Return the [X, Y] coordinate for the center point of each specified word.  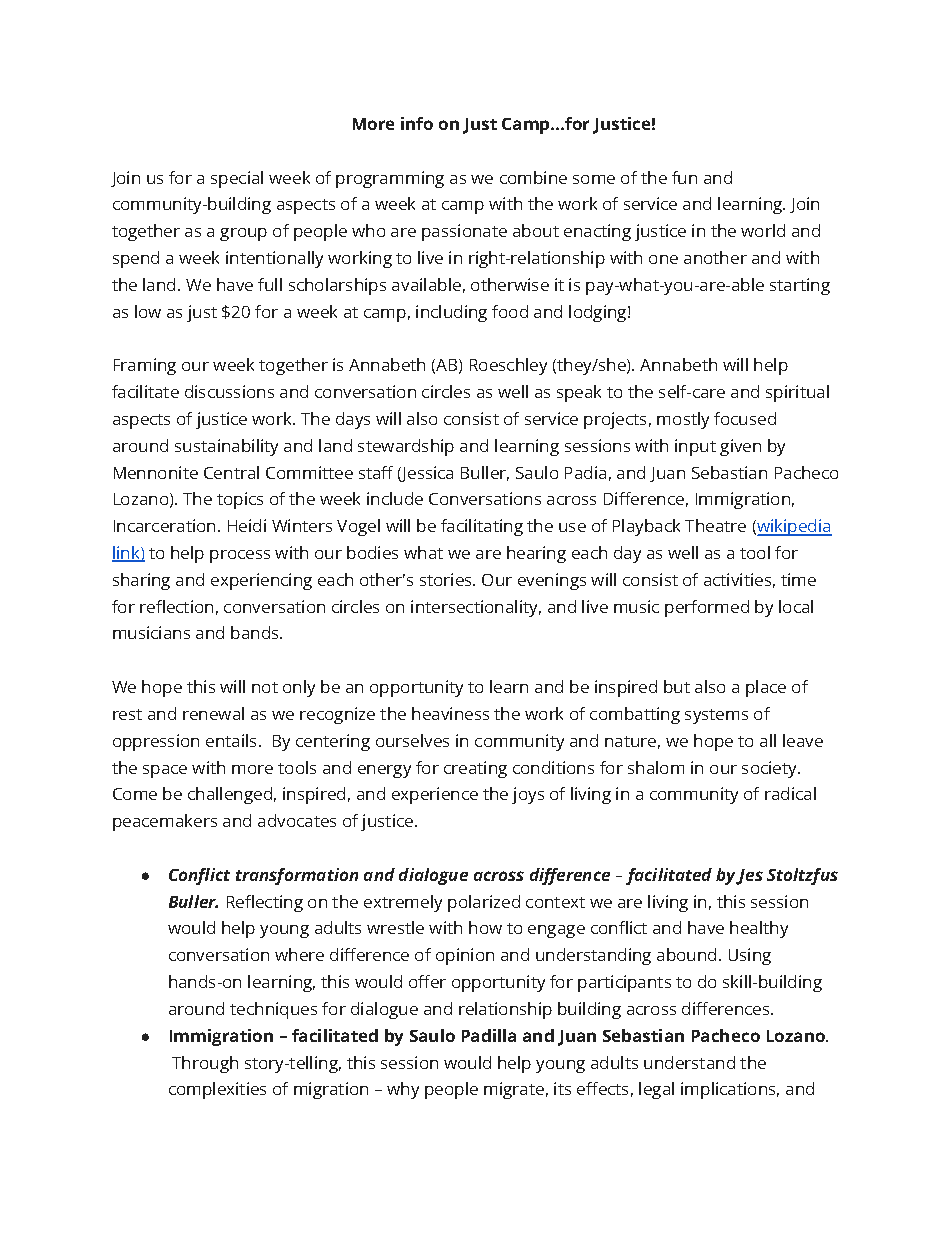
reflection [176, 606]
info [417, 123]
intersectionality [476, 608]
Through [205, 1064]
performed [707, 608]
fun [684, 177]
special [237, 179]
